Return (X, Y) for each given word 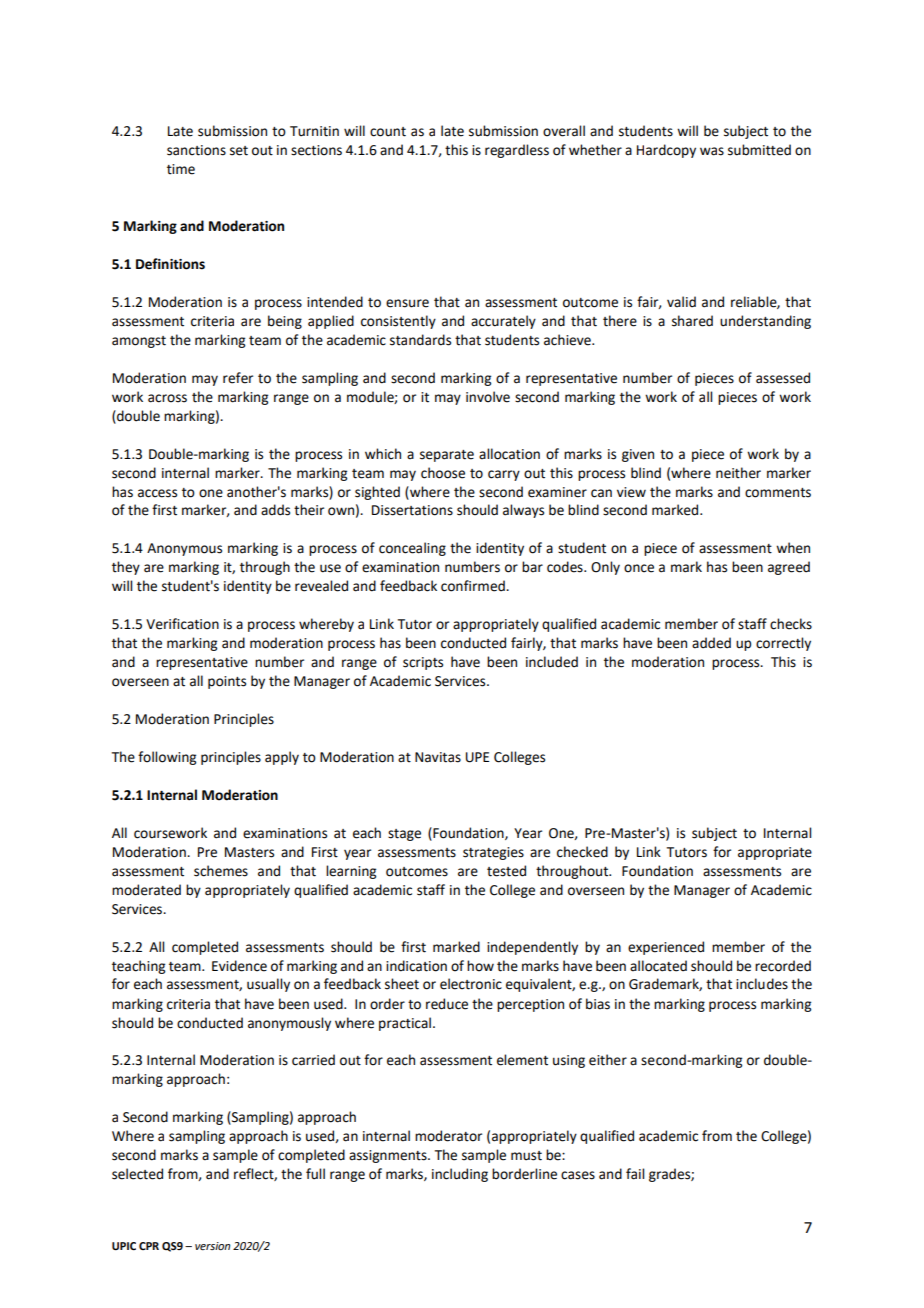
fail (635, 1174)
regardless (517, 151)
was (712, 151)
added (711, 643)
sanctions (196, 150)
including (460, 1175)
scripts (423, 663)
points (227, 682)
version (212, 1246)
